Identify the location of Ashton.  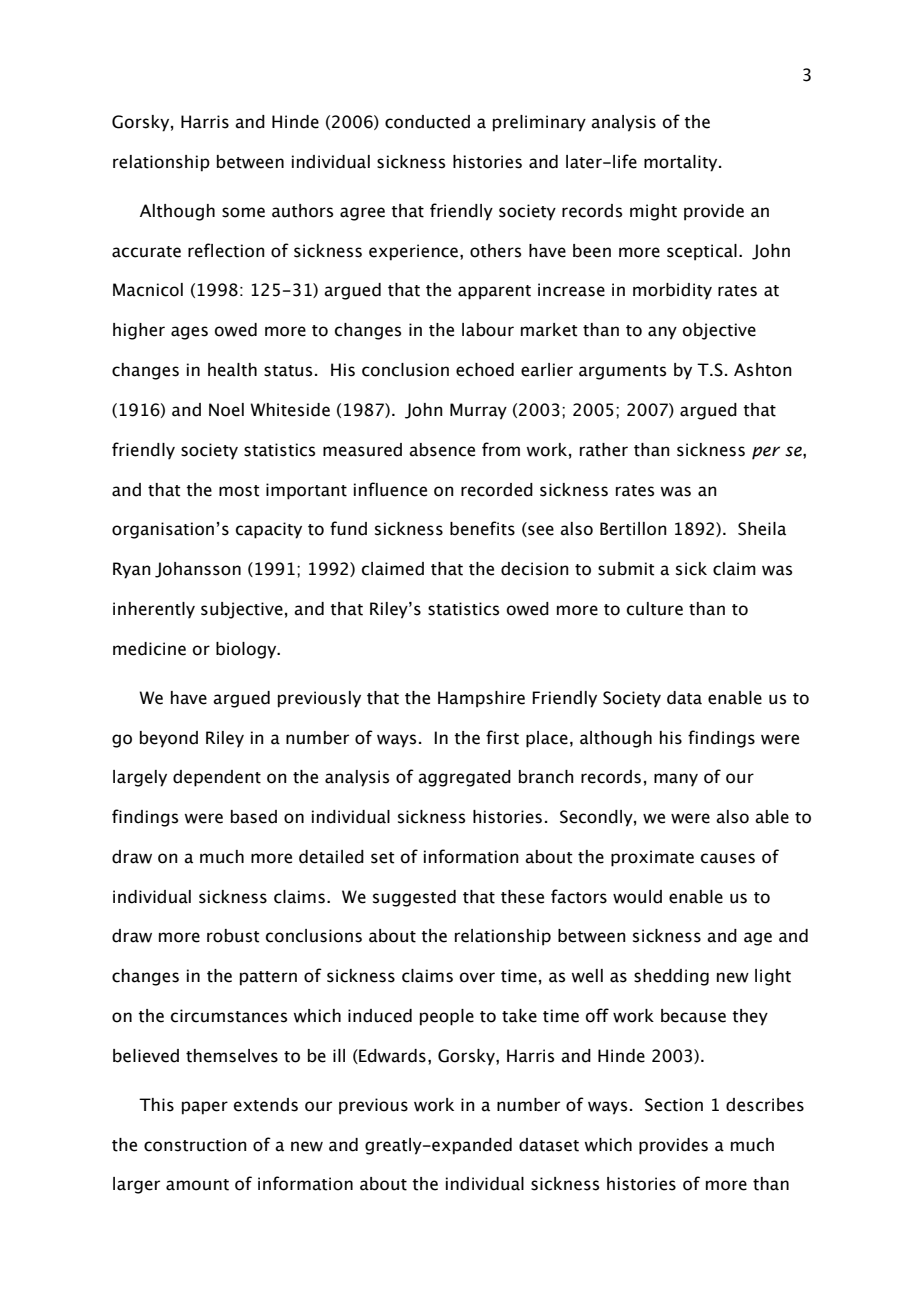
(763, 370).
